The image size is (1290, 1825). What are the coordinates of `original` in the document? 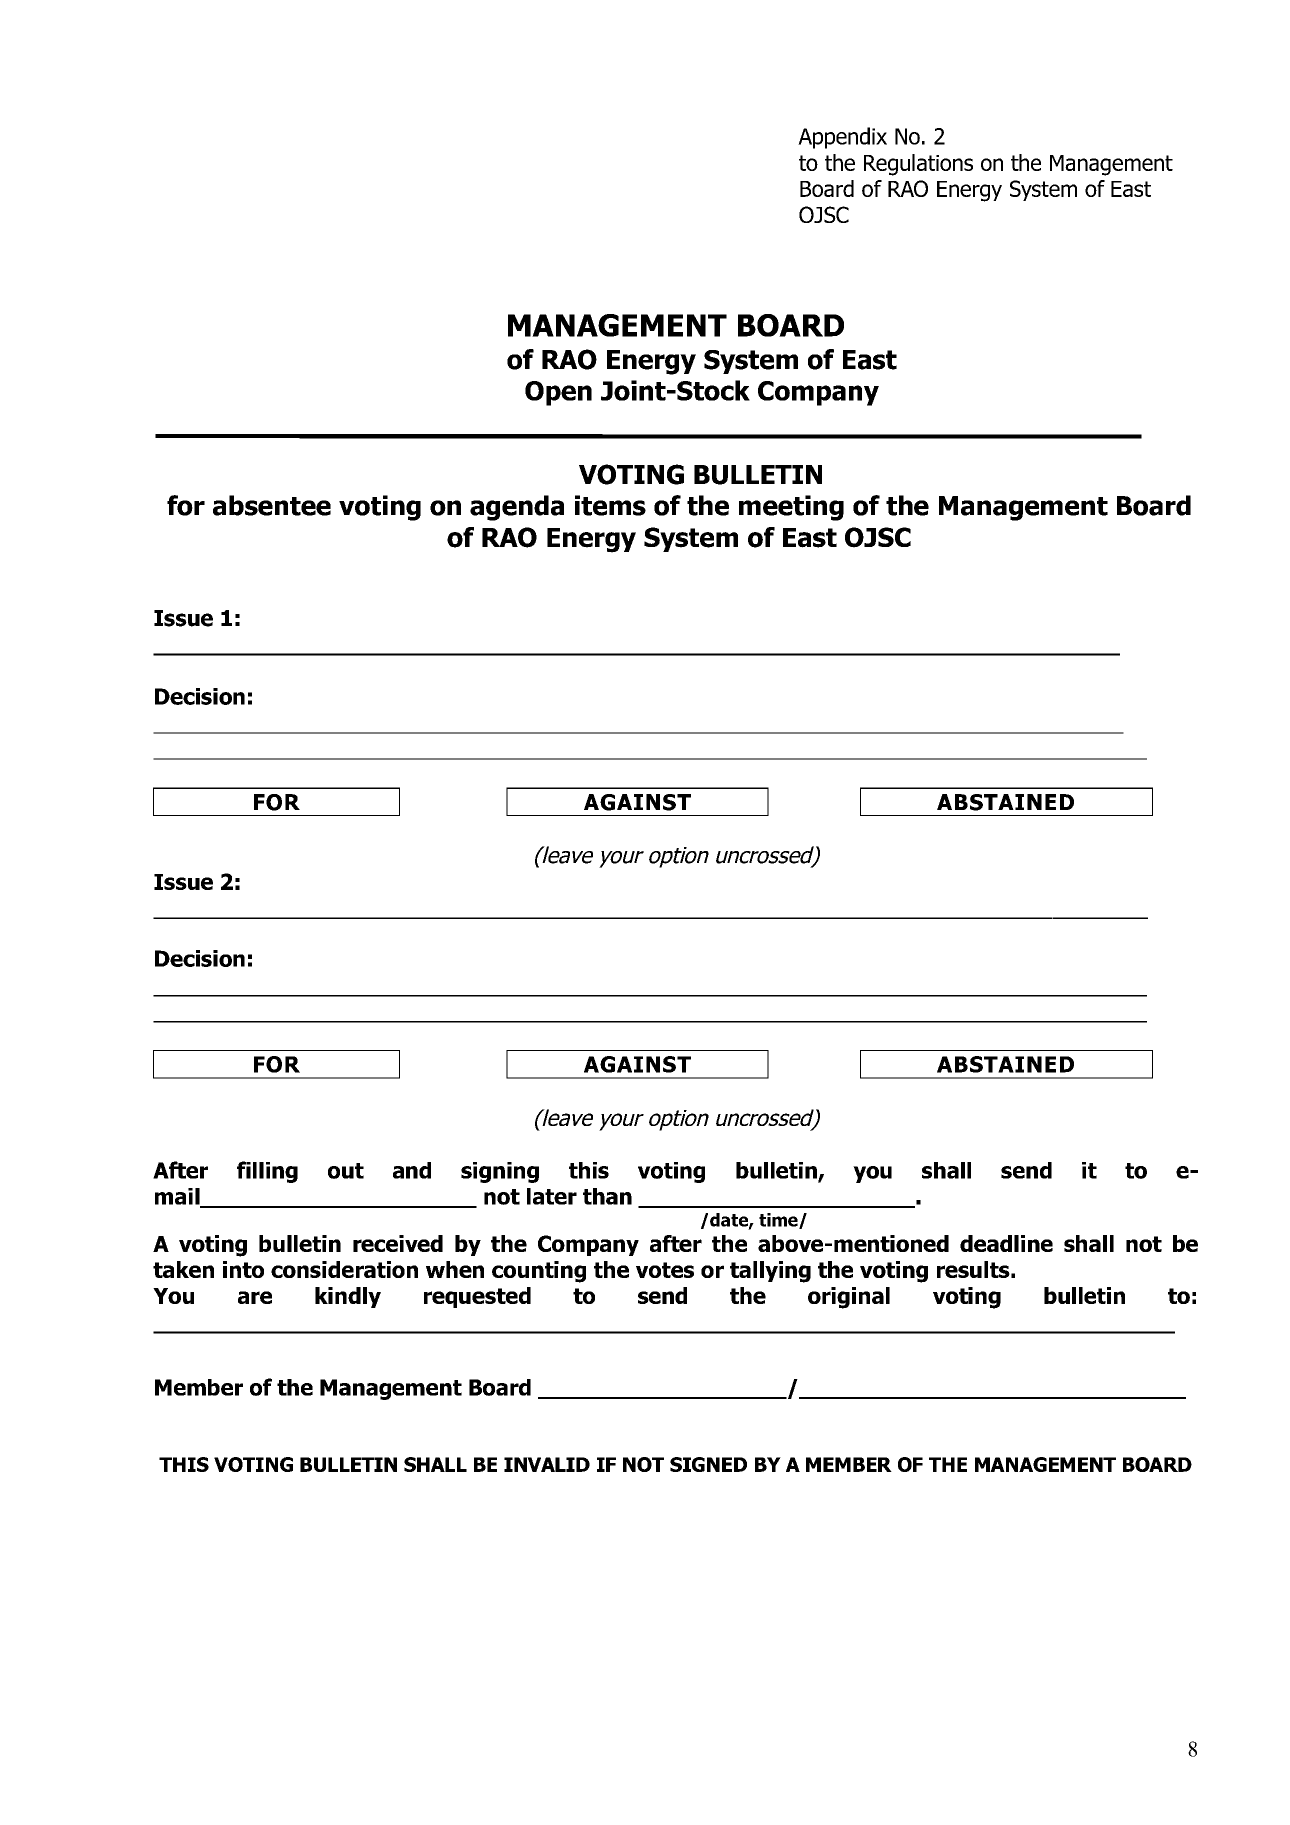 It's located at (849, 1298).
